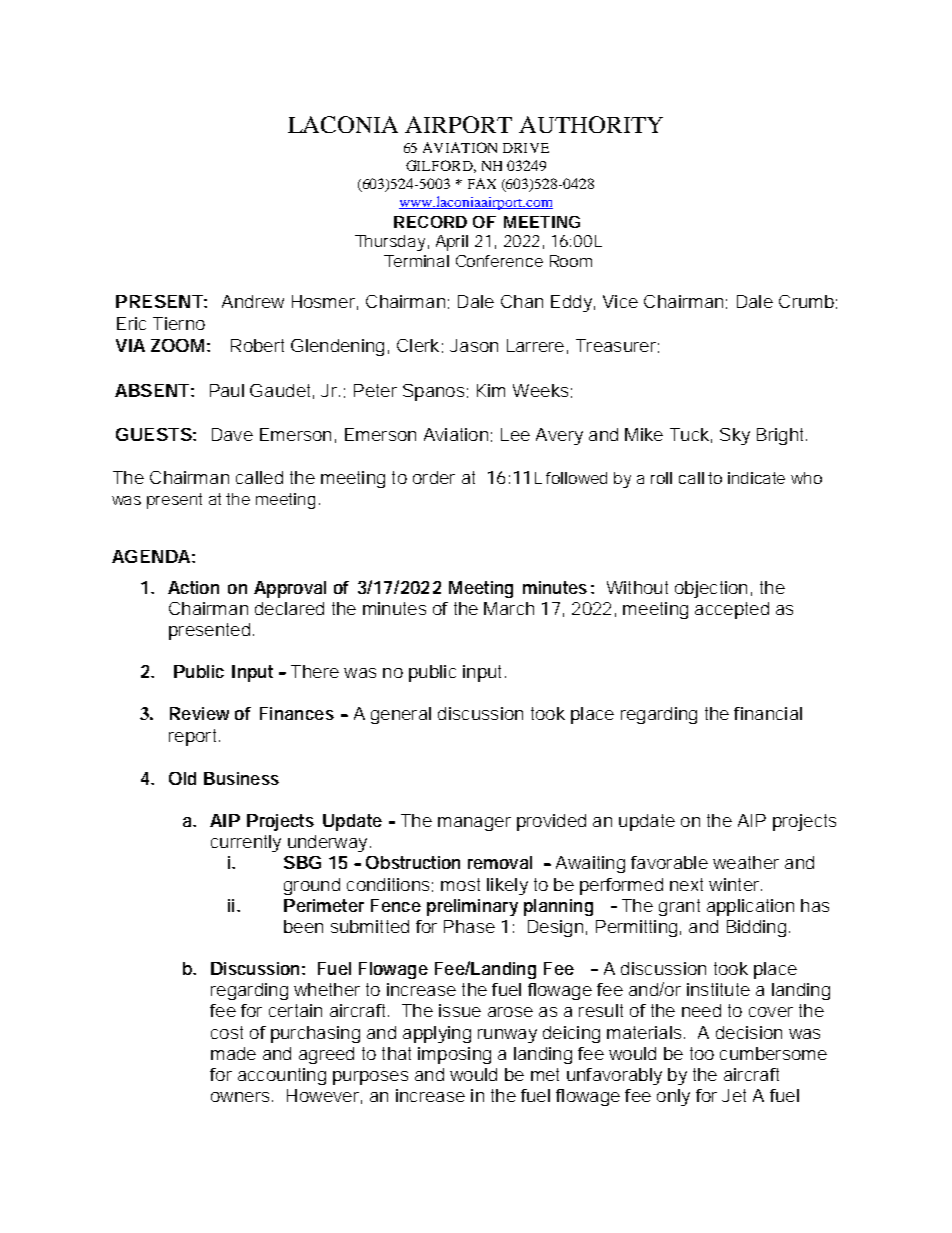 This screenshot has width=952, height=1233. What do you see at coordinates (193, 587) in the screenshot?
I see `Action` at bounding box center [193, 587].
